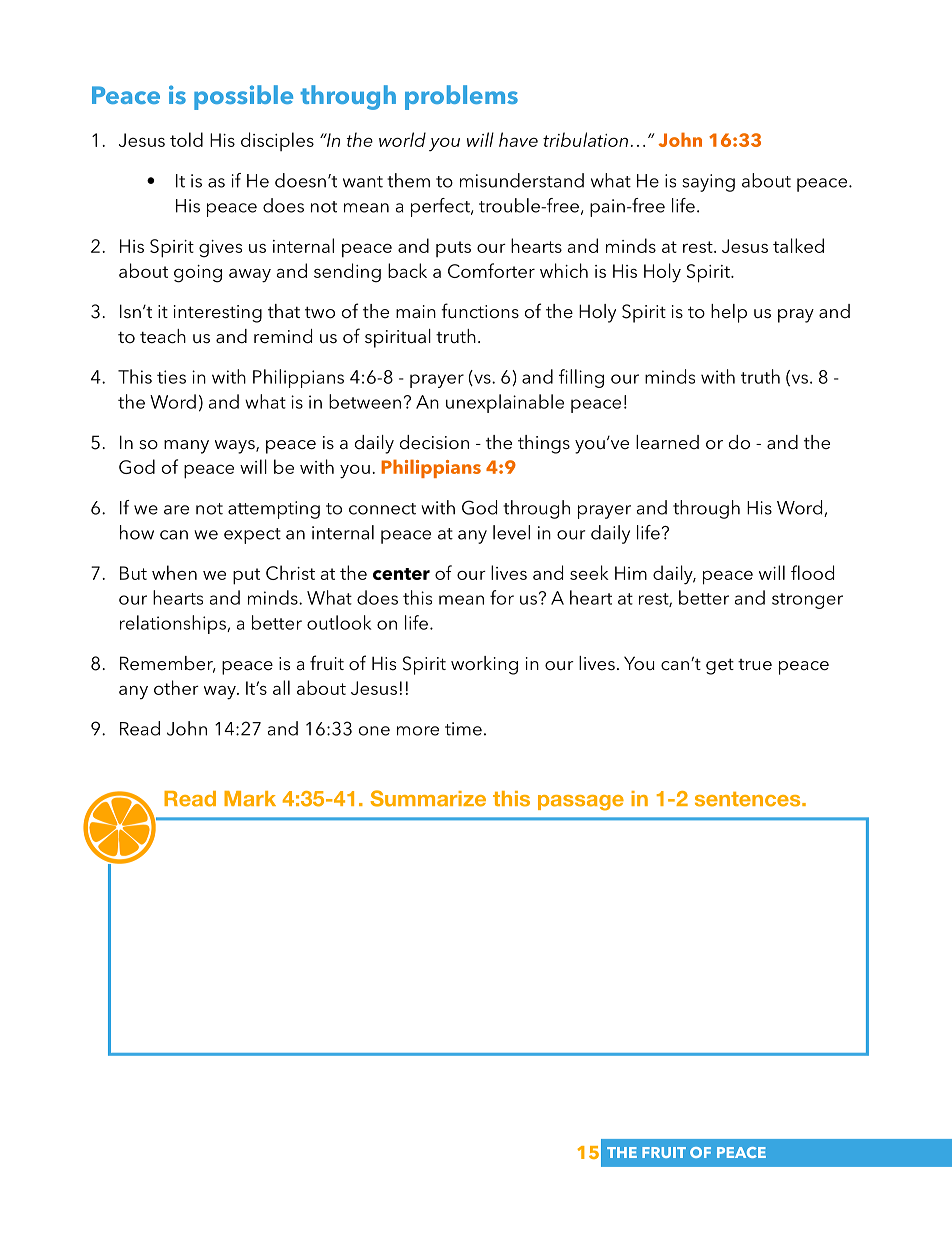 The height and width of the page is (1233, 952). Describe the element at coordinates (163, 336) in the page. I see `teach` at that location.
